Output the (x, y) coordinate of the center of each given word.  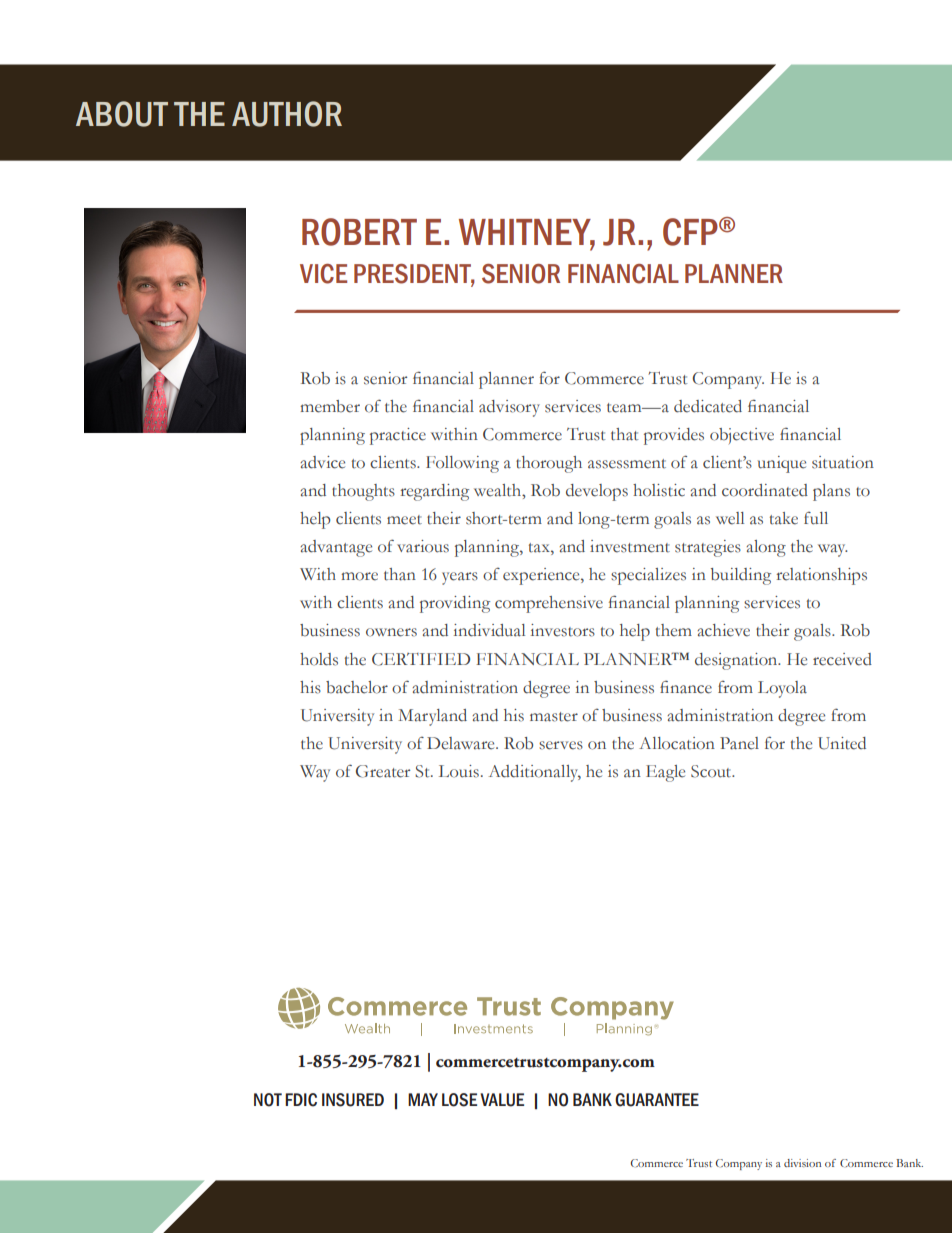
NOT (268, 1100)
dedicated (708, 406)
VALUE (502, 1100)
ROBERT (359, 232)
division (802, 1163)
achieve (723, 630)
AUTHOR (287, 114)
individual (489, 630)
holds (319, 659)
